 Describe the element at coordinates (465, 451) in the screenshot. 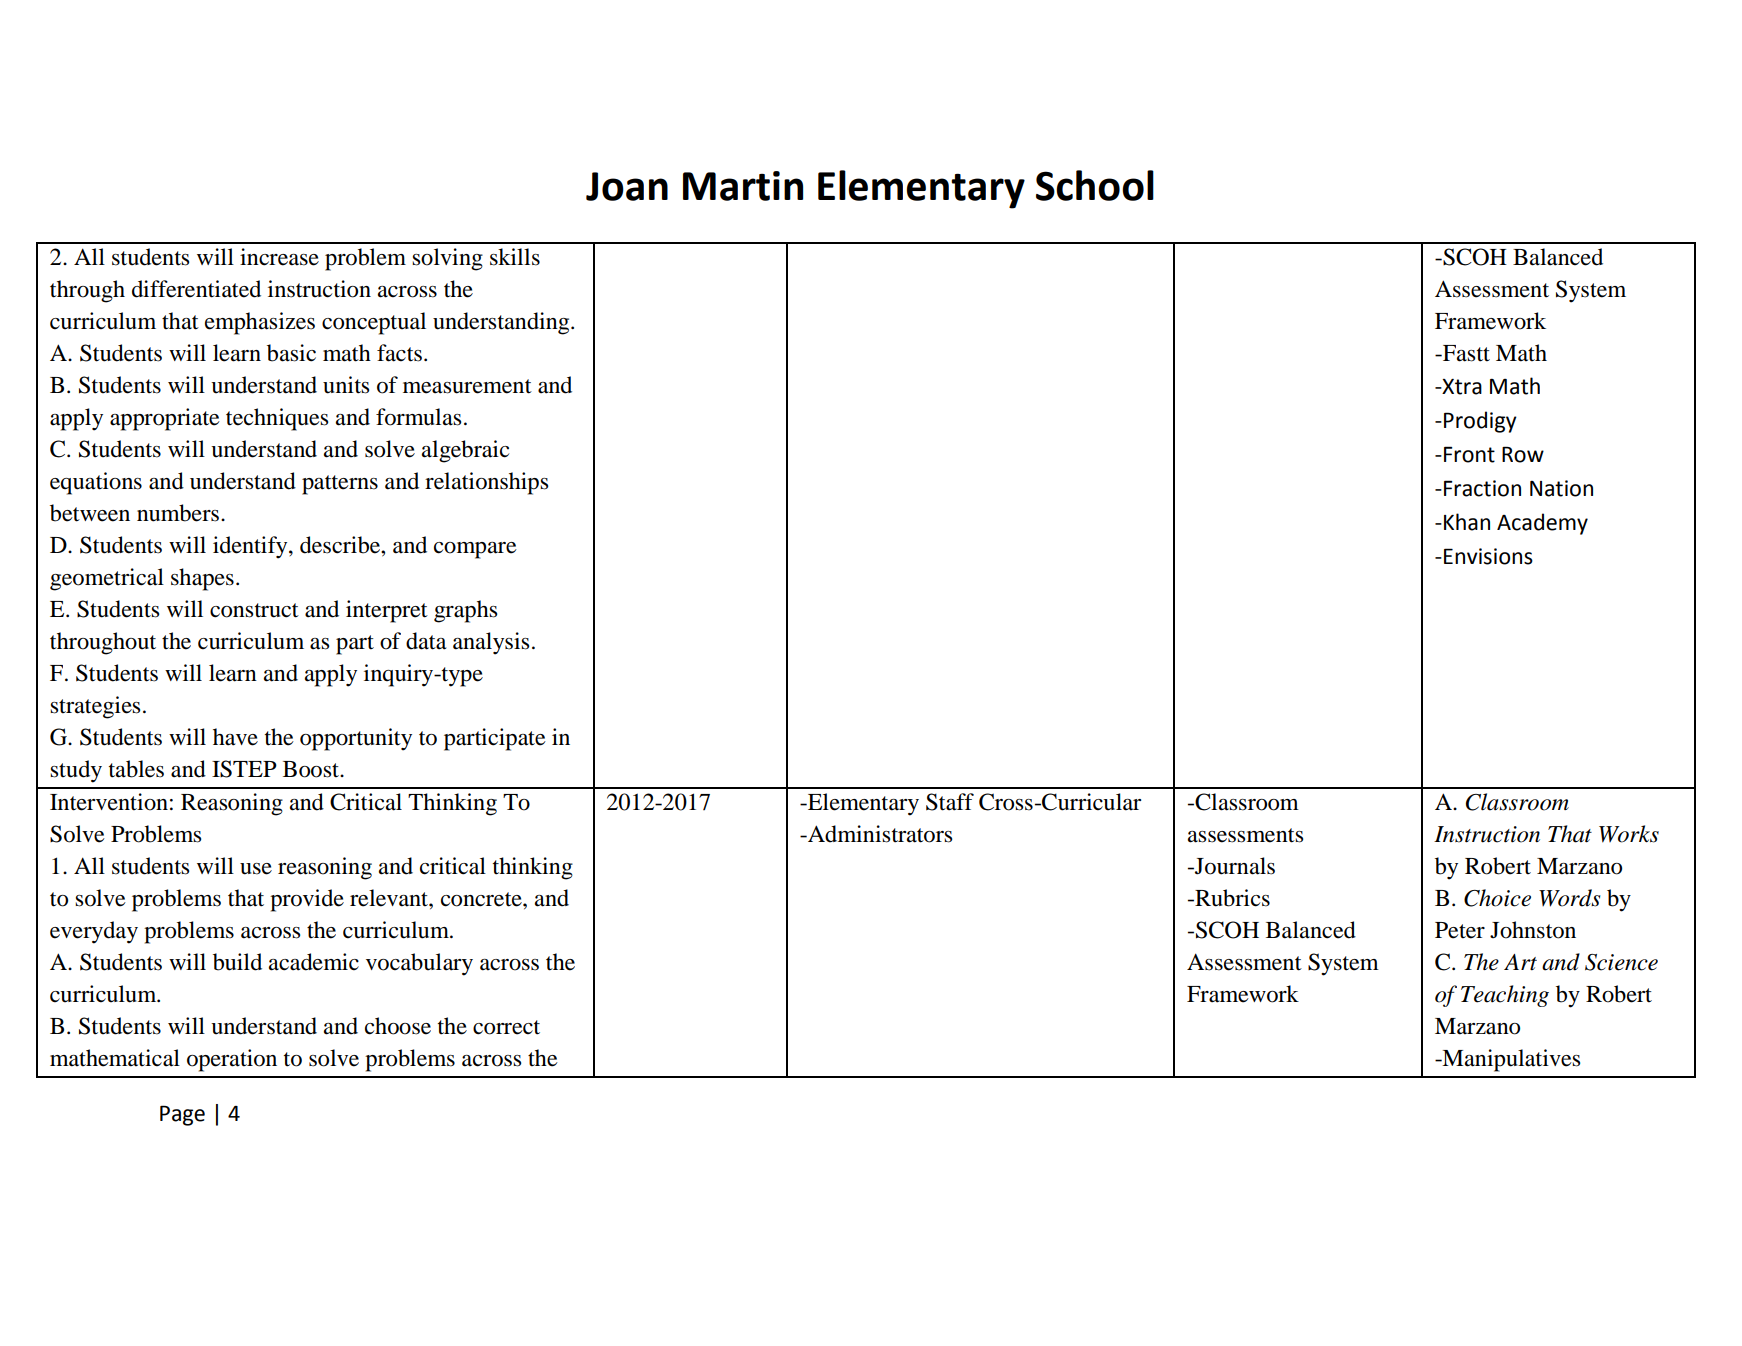

I see `algebraic` at that location.
